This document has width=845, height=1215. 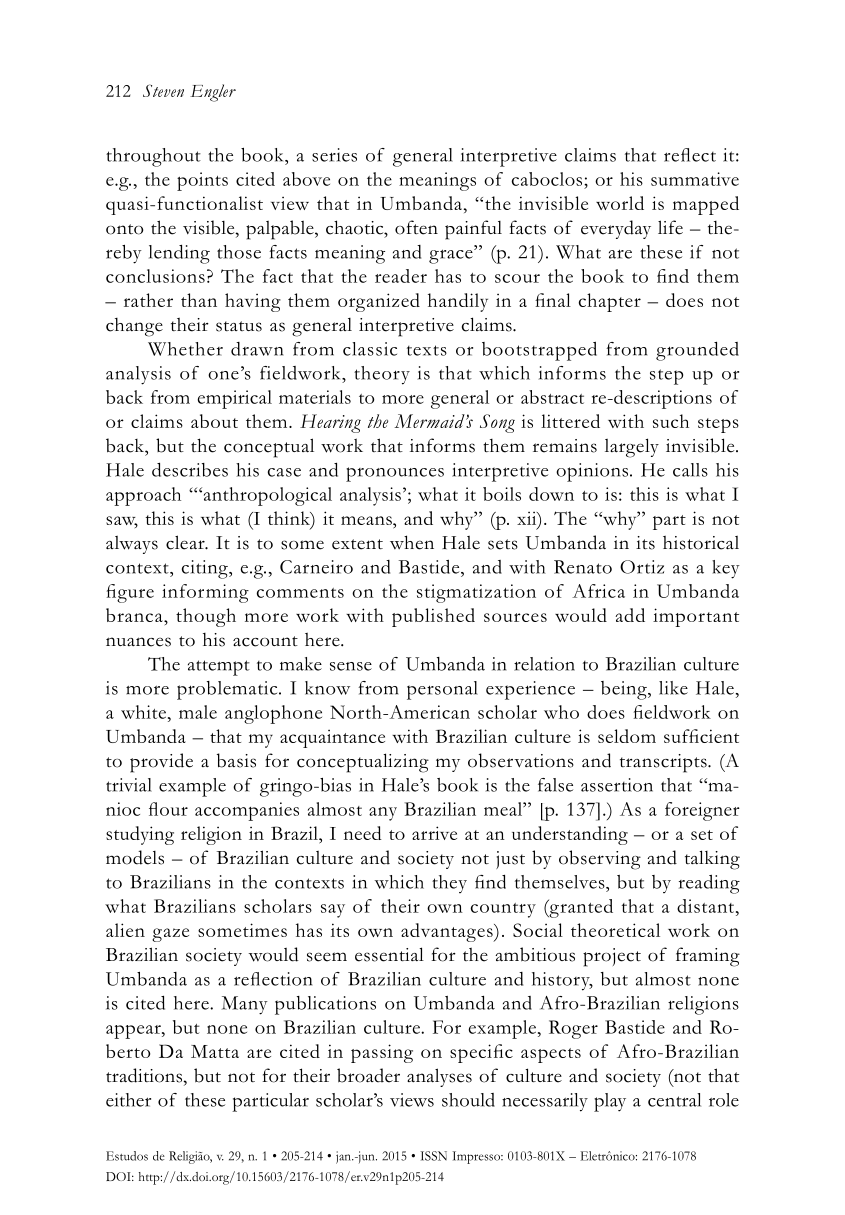 I want to click on Steven, so click(x=163, y=90).
